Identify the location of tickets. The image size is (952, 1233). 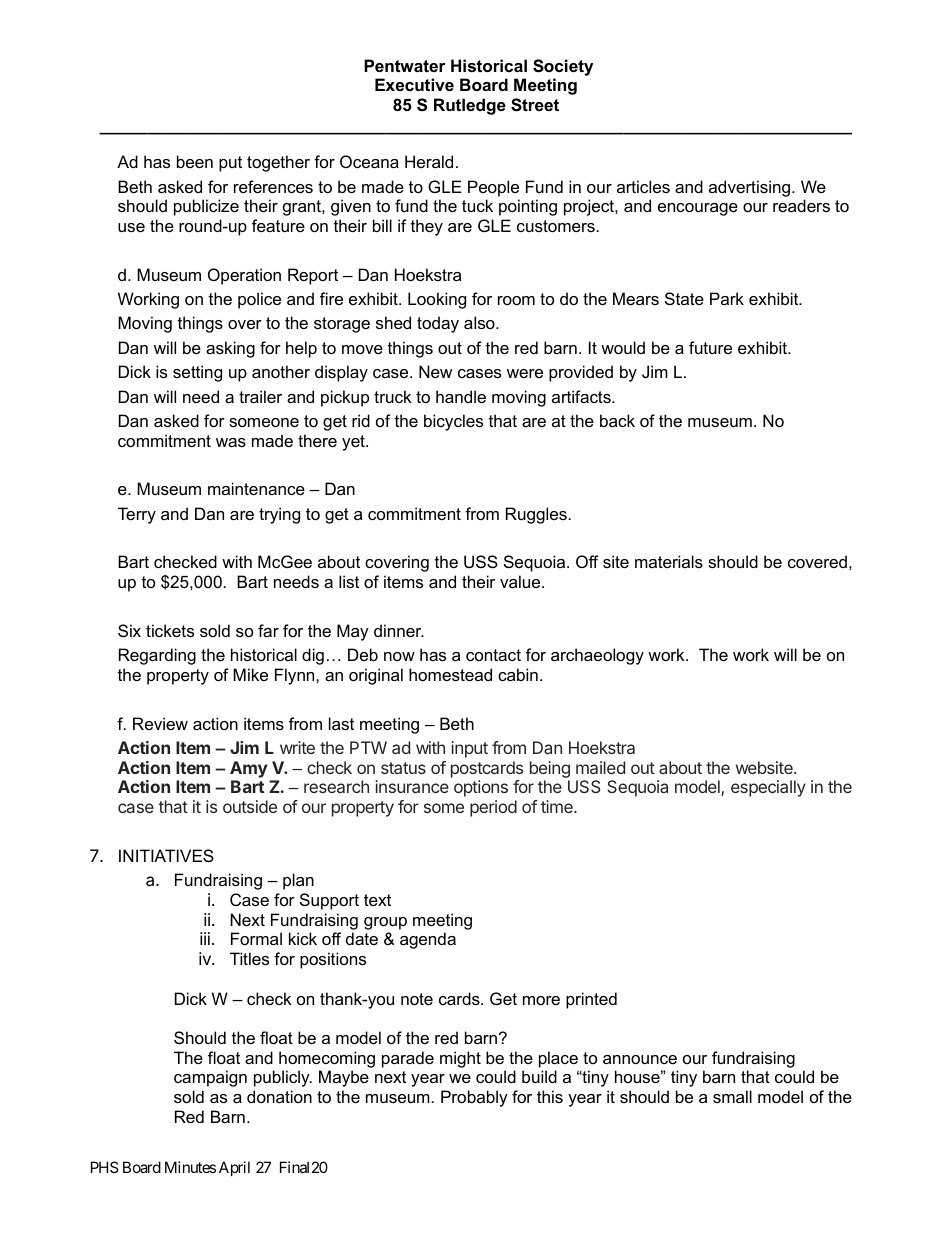
(170, 630).
